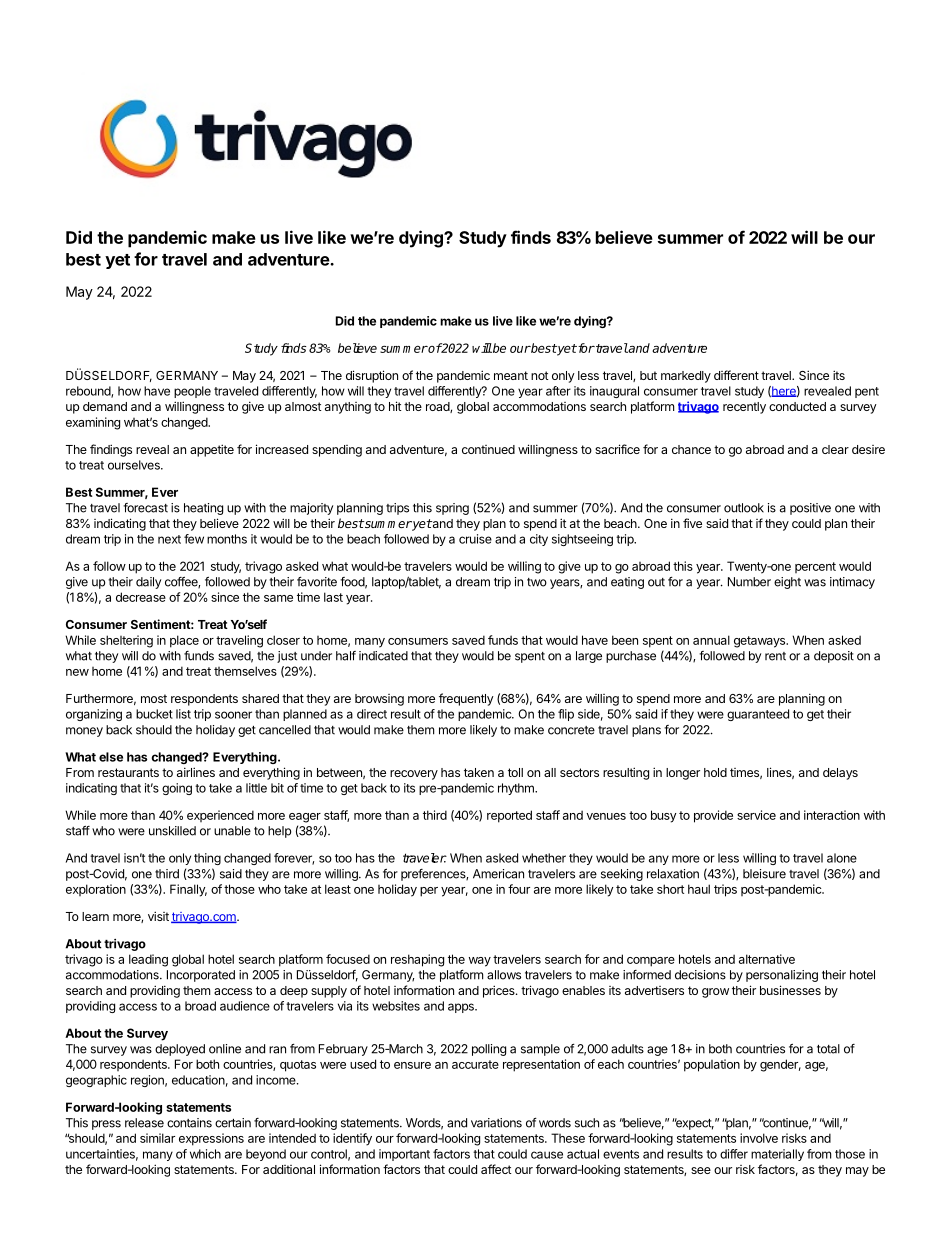 The image size is (952, 1233). Describe the element at coordinates (177, 789) in the page. I see `going` at that location.
